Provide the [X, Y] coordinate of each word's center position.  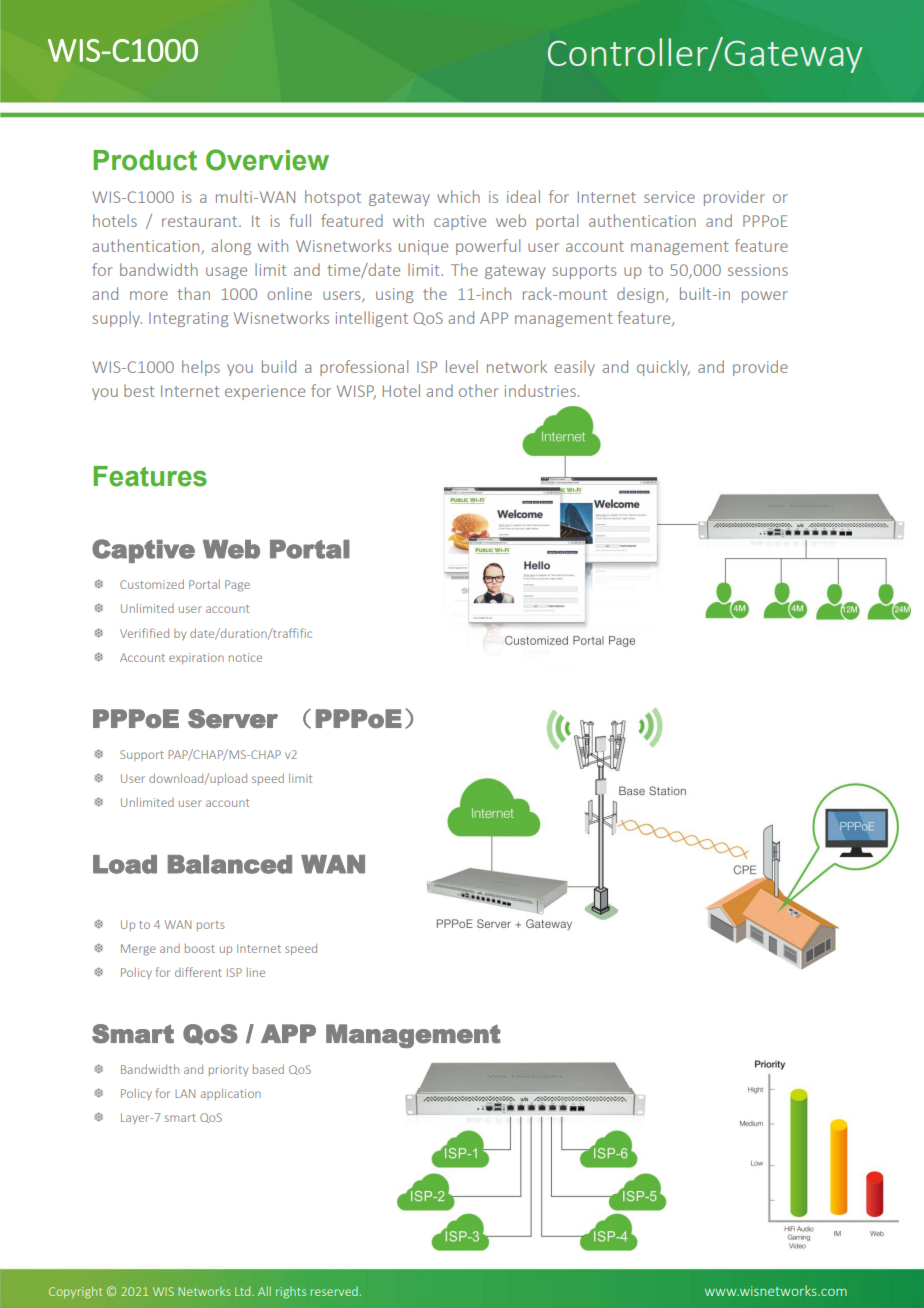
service [669, 197]
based [268, 1069]
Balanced [230, 864]
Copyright [75, 1292]
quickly [663, 368]
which [458, 196]
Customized [152, 584]
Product [145, 160]
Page [237, 586]
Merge [138, 950]
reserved [334, 1291]
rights [291, 1293]
